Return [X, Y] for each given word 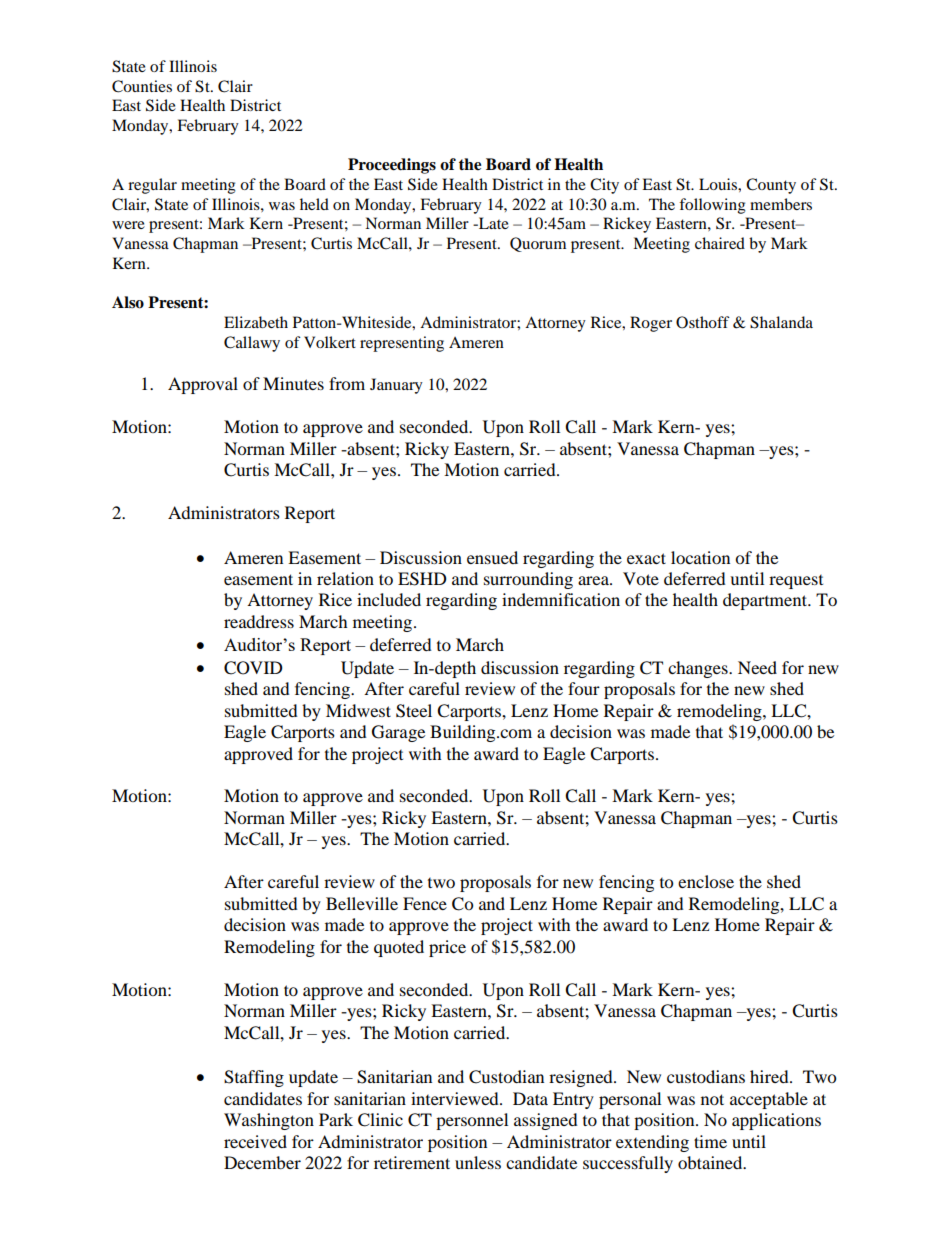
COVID [253, 668]
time [710, 1141]
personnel [472, 1121]
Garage [398, 733]
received [255, 1141]
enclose [706, 881]
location [700, 557]
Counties [142, 86]
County [771, 186]
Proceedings [392, 166]
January [396, 386]
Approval [203, 385]
